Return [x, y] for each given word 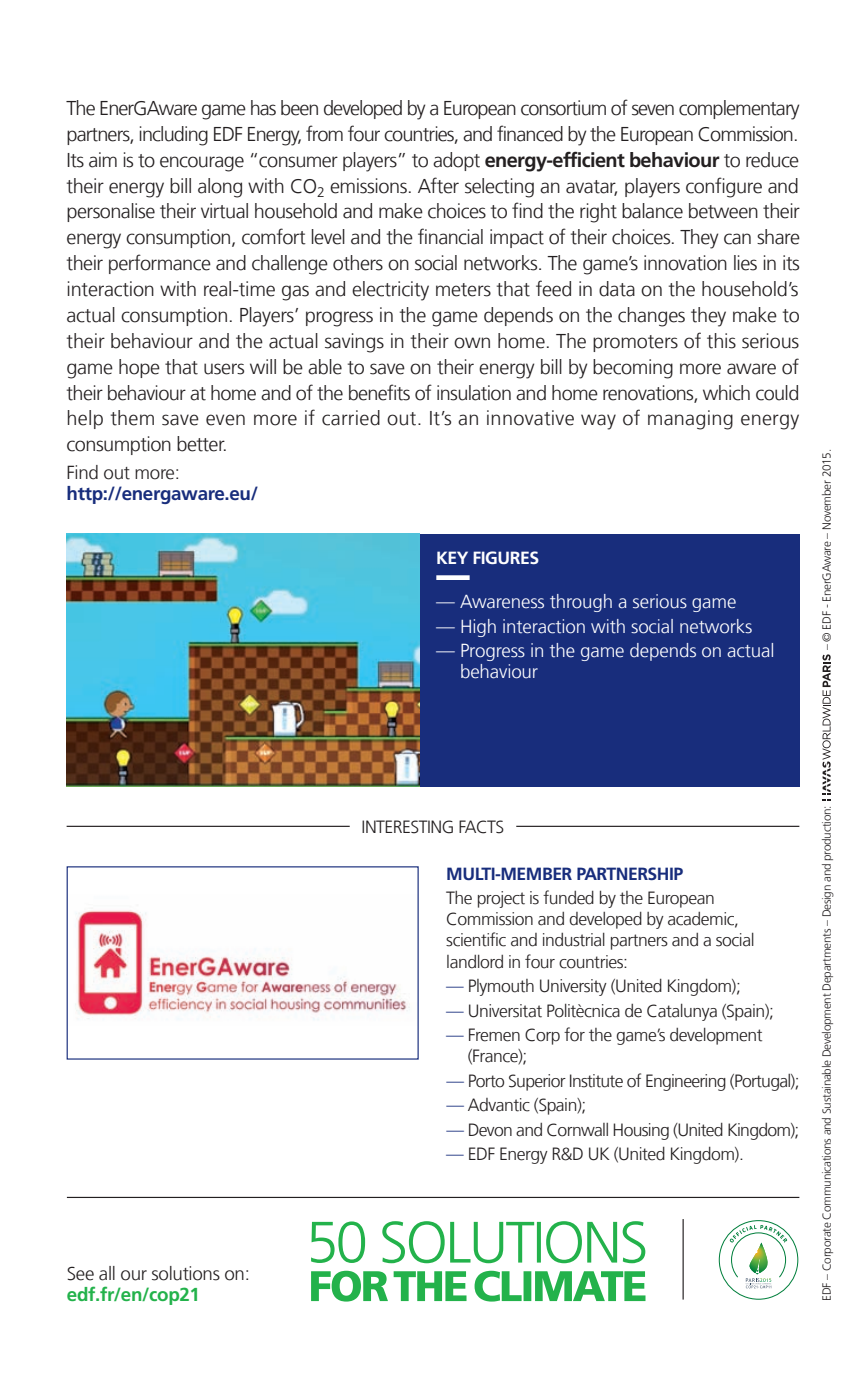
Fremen [494, 1035]
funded [568, 897]
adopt [456, 161]
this [721, 341]
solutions [186, 1273]
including [174, 136]
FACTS [481, 827]
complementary [739, 110]
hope [139, 368]
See [80, 1273]
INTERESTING [407, 827]
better [201, 444]
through [581, 603]
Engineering [686, 1082]
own [472, 343]
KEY [452, 557]
